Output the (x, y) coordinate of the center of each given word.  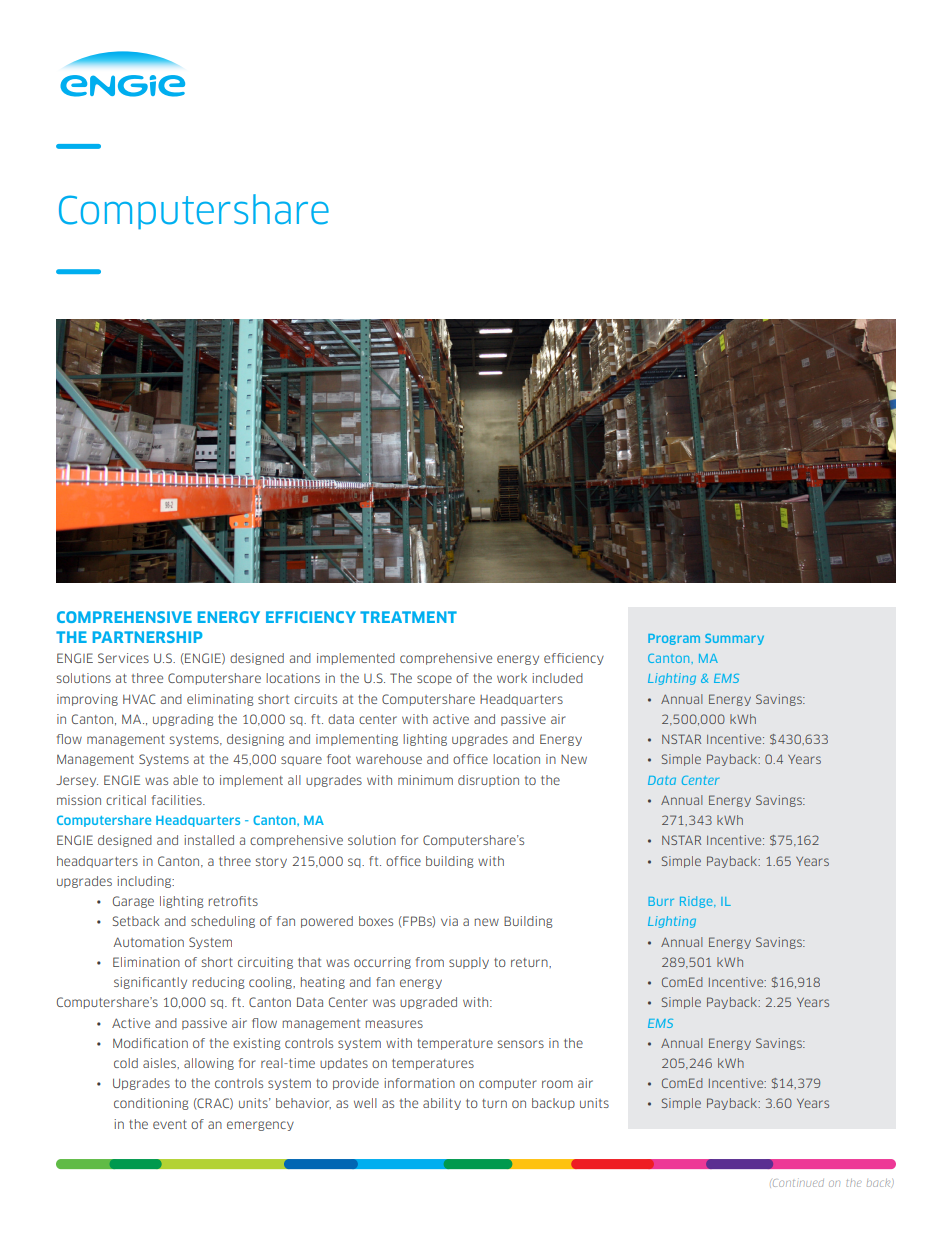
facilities (178, 800)
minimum (425, 780)
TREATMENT (408, 617)
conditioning (151, 1104)
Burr (661, 901)
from (430, 962)
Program (674, 639)
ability (442, 1104)
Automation (148, 942)
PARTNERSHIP (148, 637)
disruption (488, 781)
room (557, 1084)
